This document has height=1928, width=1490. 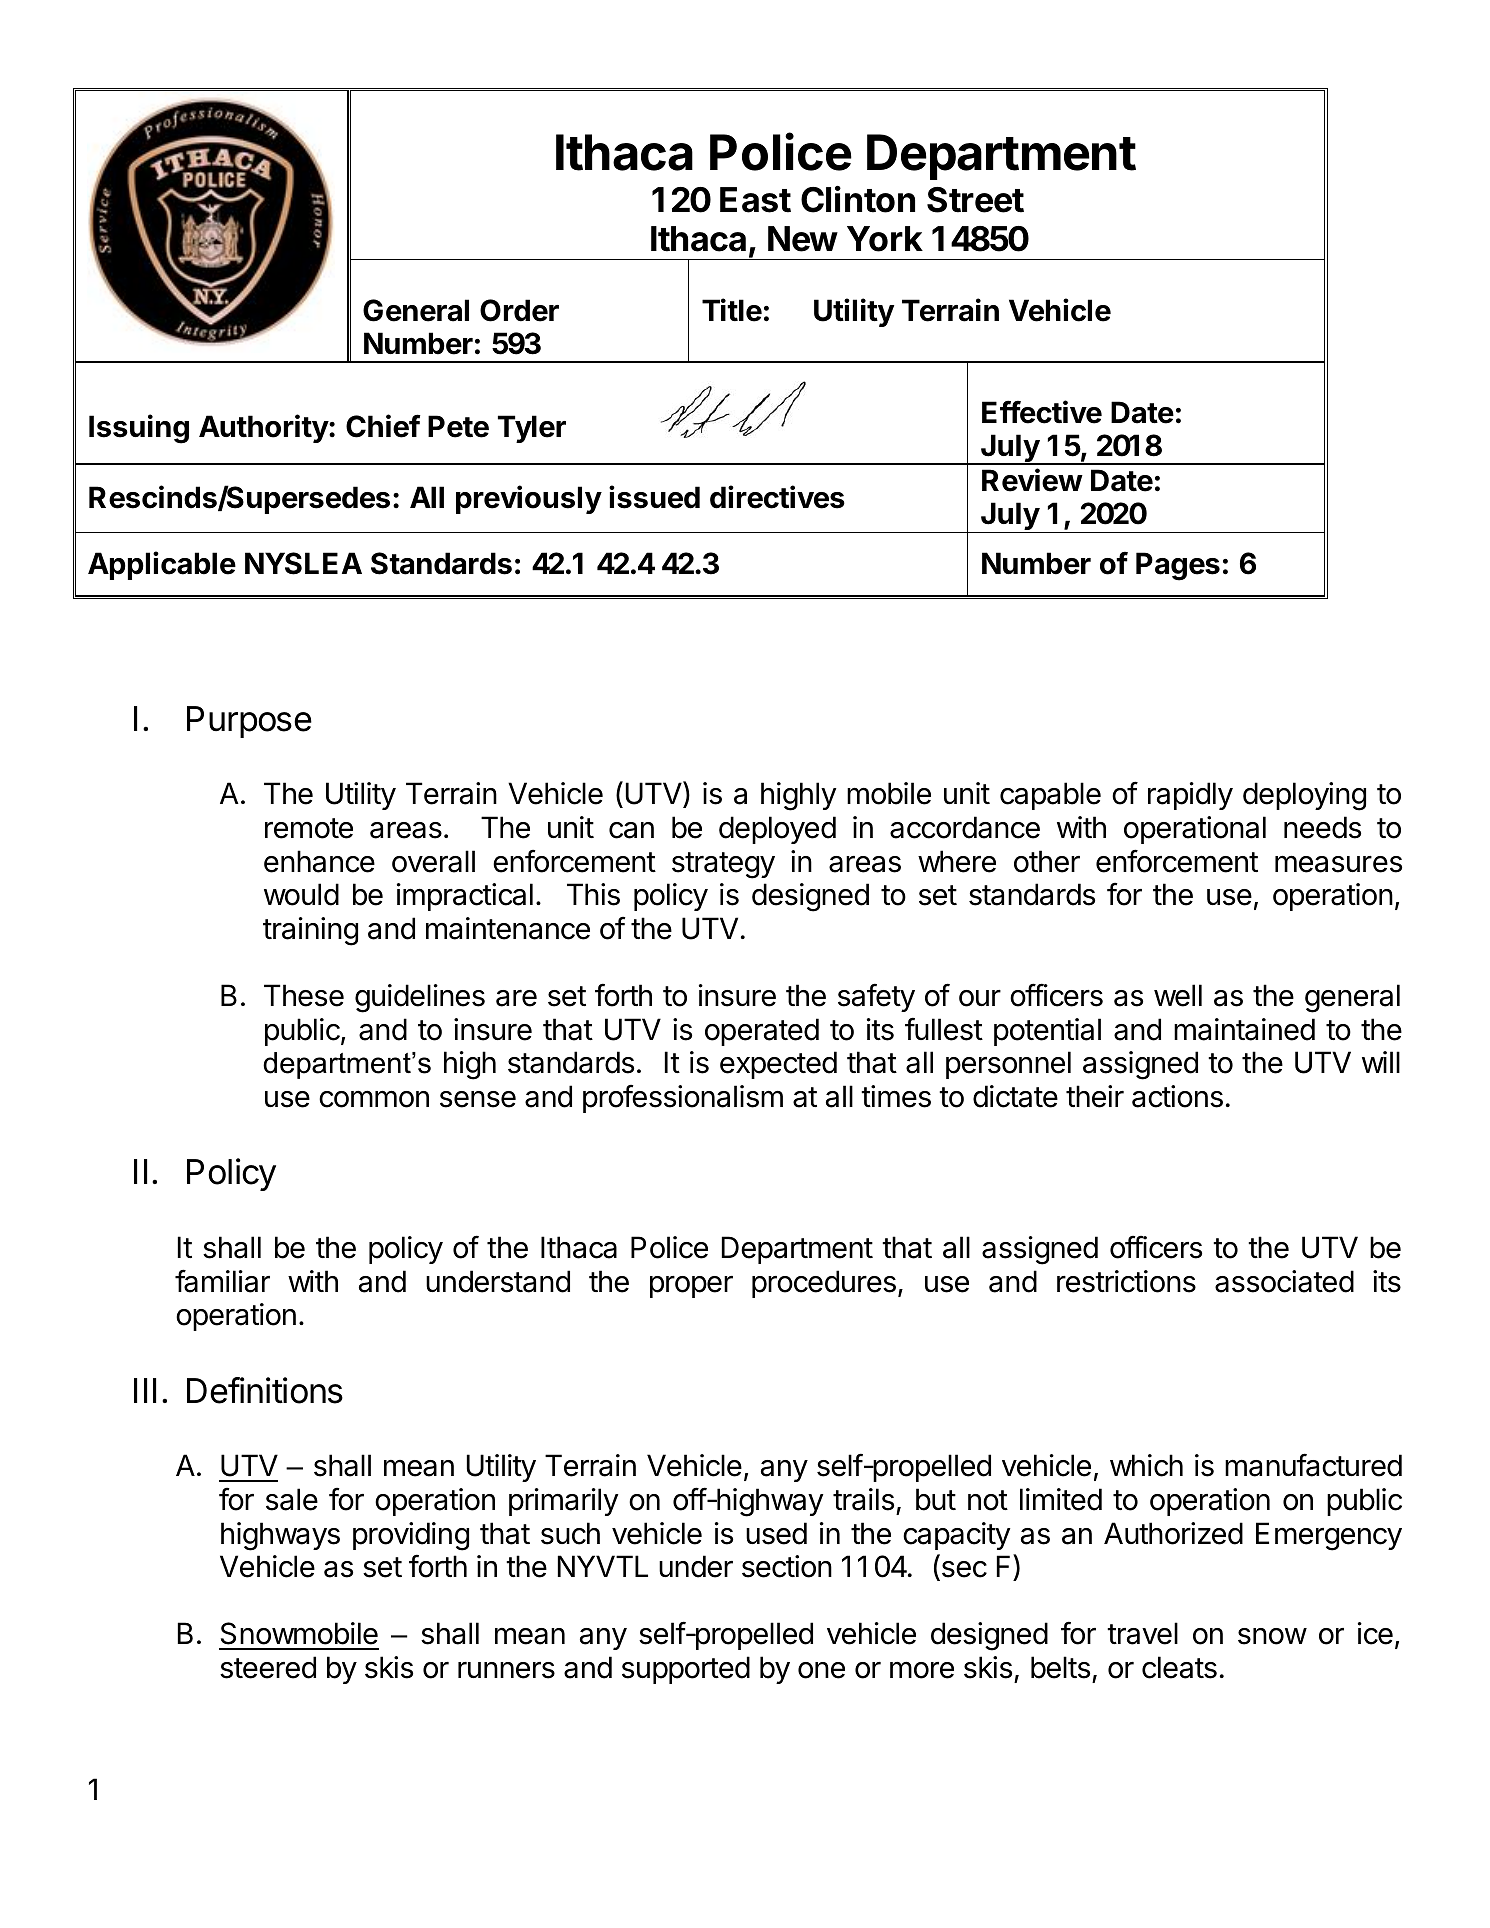 I want to click on well, so click(x=1178, y=995).
